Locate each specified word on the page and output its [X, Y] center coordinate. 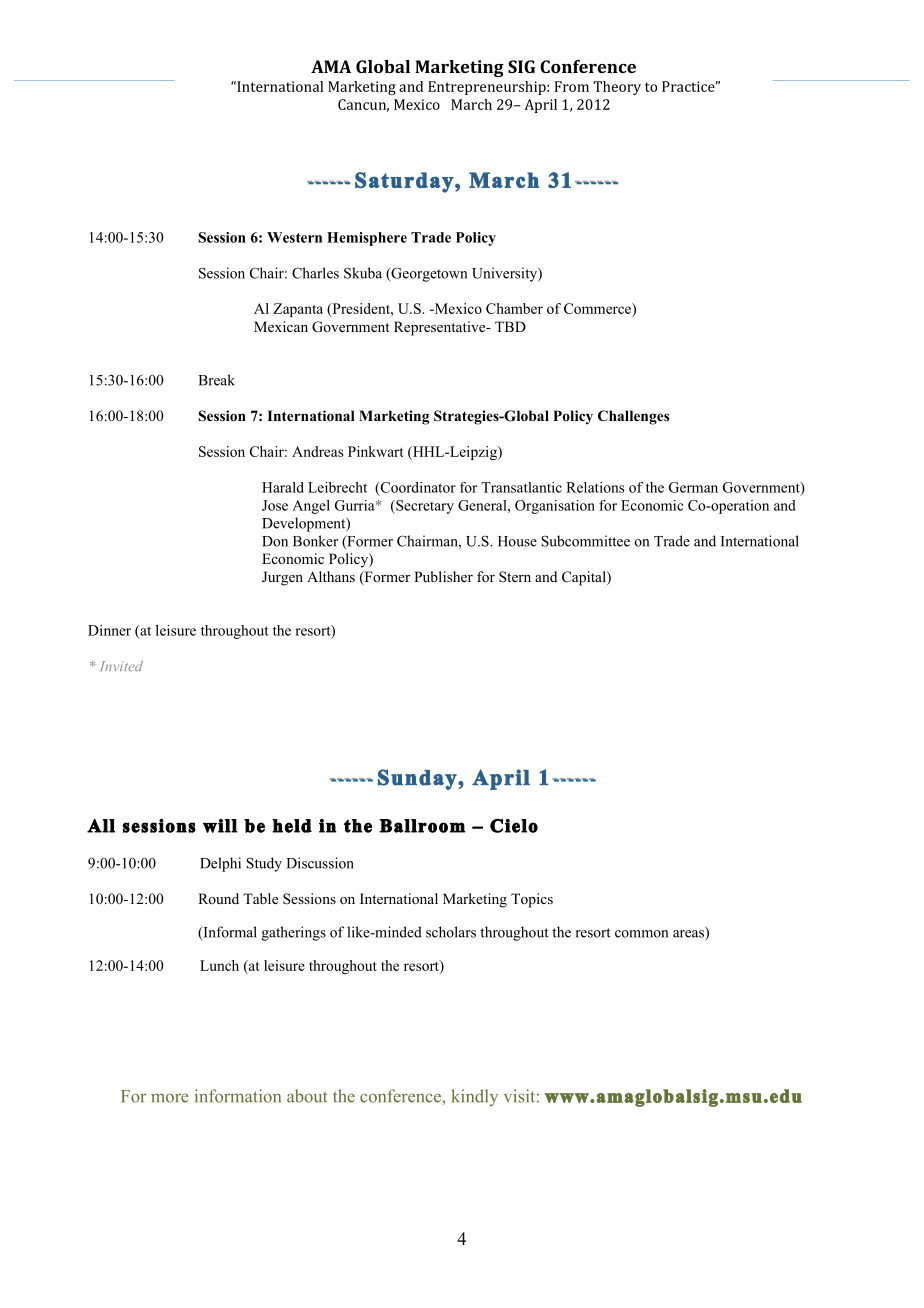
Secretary [424, 507]
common [641, 934]
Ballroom [422, 826]
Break [216, 380]
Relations [595, 487]
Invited [121, 666]
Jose [275, 505]
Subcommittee [585, 541]
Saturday [404, 182]
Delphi [220, 864]
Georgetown [428, 274]
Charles [315, 273]
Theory [617, 88]
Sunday [418, 779]
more [170, 1098]
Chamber [514, 308]
